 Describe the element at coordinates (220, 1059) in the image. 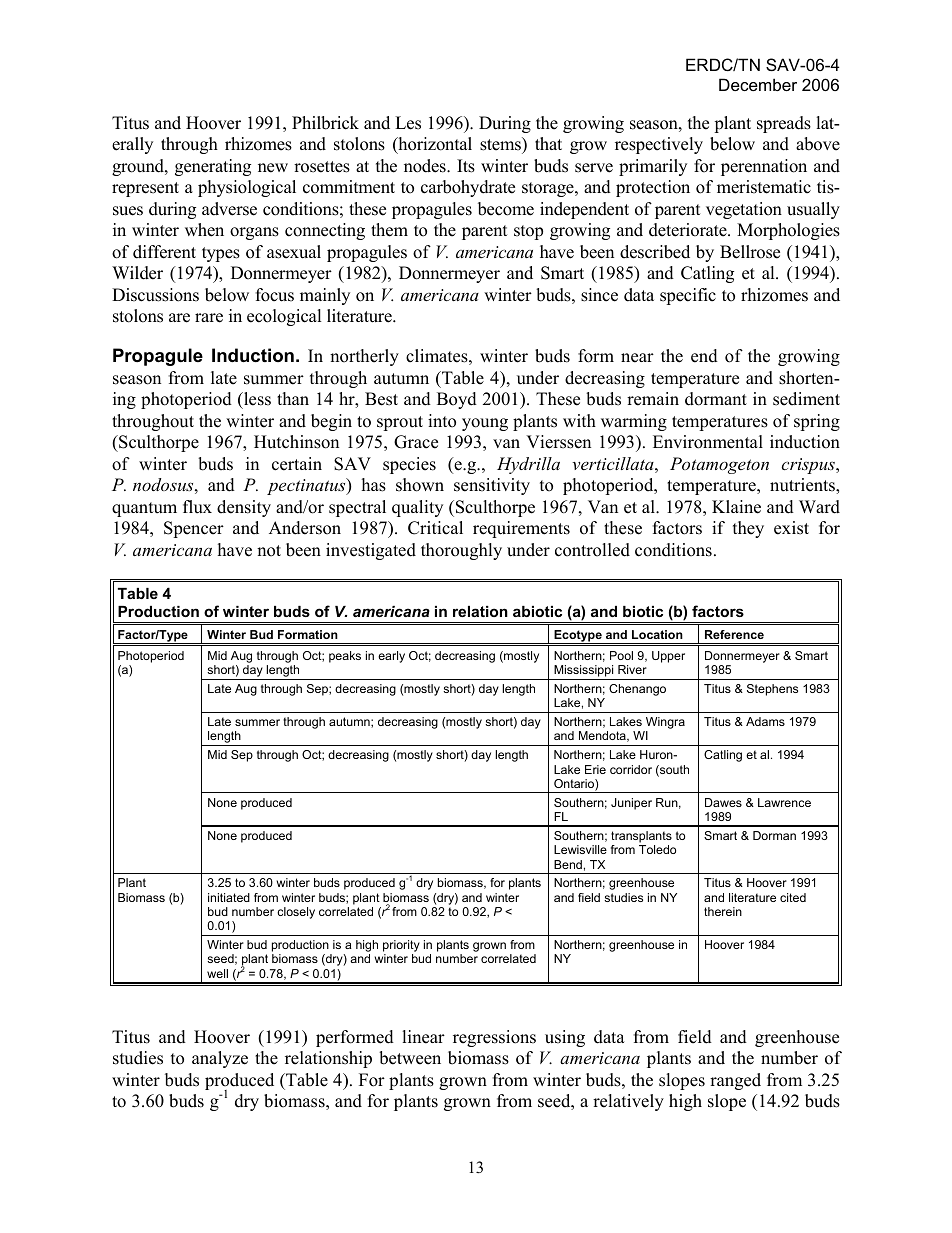

I see `analyze` at that location.
